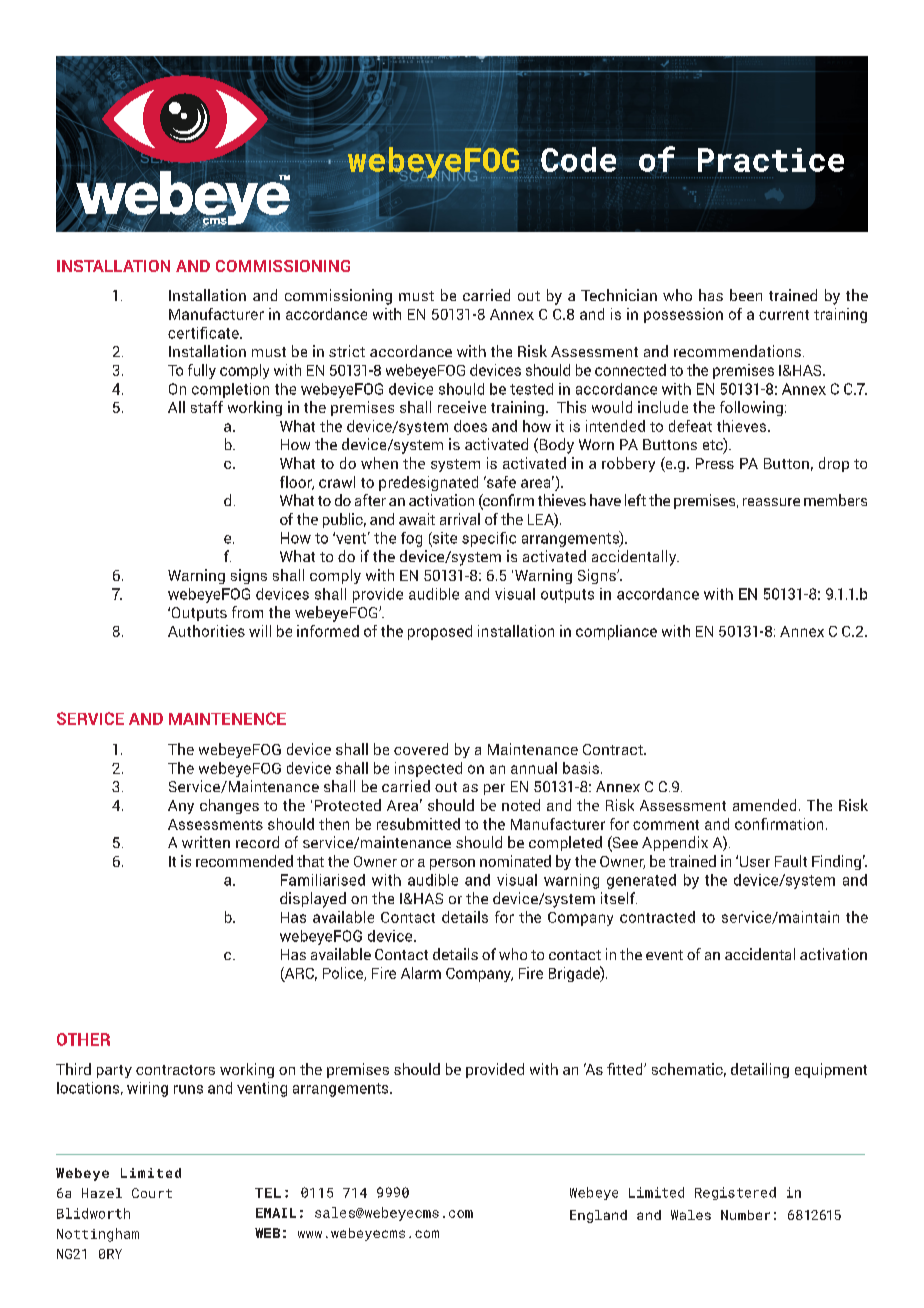 The height and width of the screenshot is (1308, 924). I want to click on will, so click(260, 631).
